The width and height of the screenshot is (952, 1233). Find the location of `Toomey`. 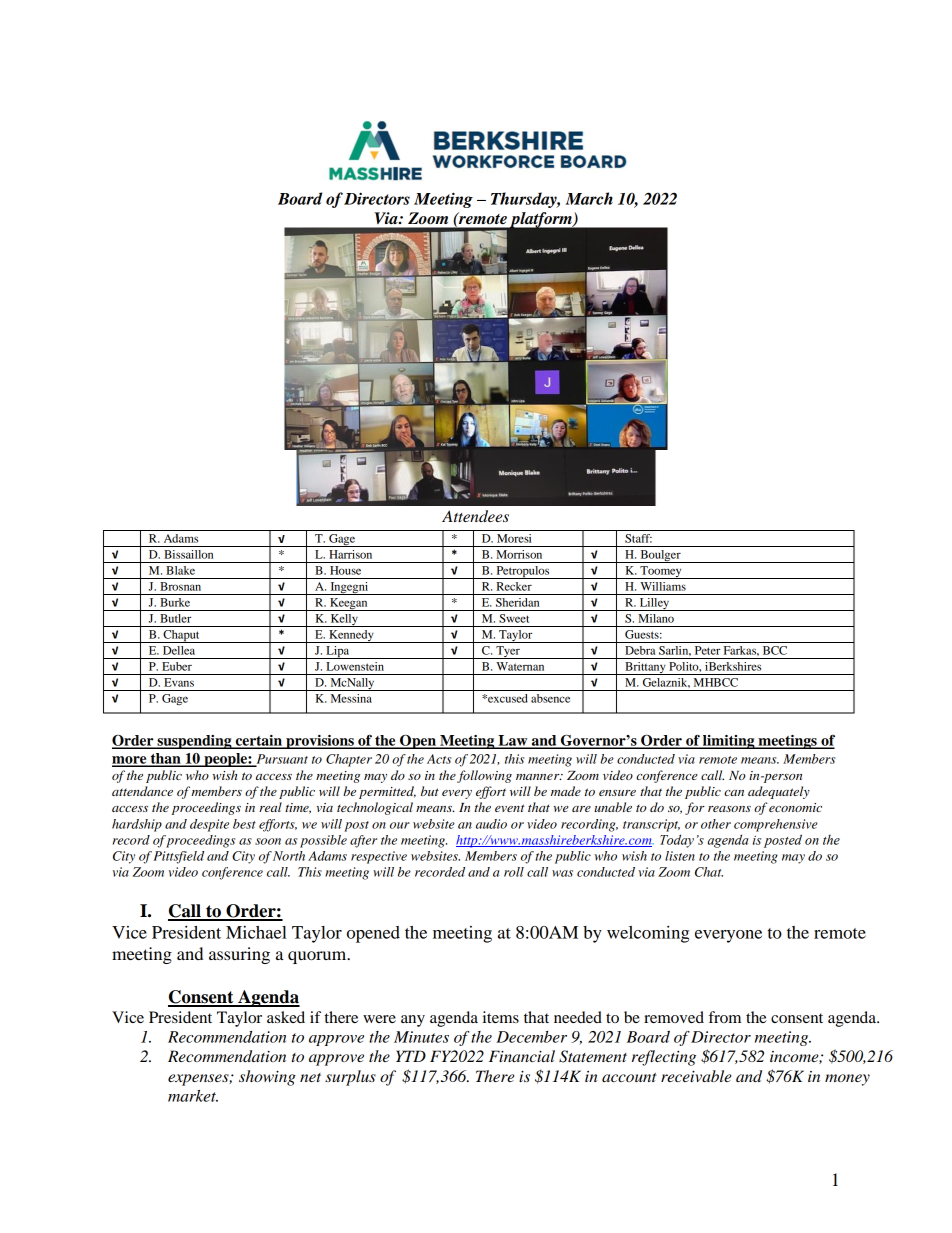

Toomey is located at coordinates (661, 572).
